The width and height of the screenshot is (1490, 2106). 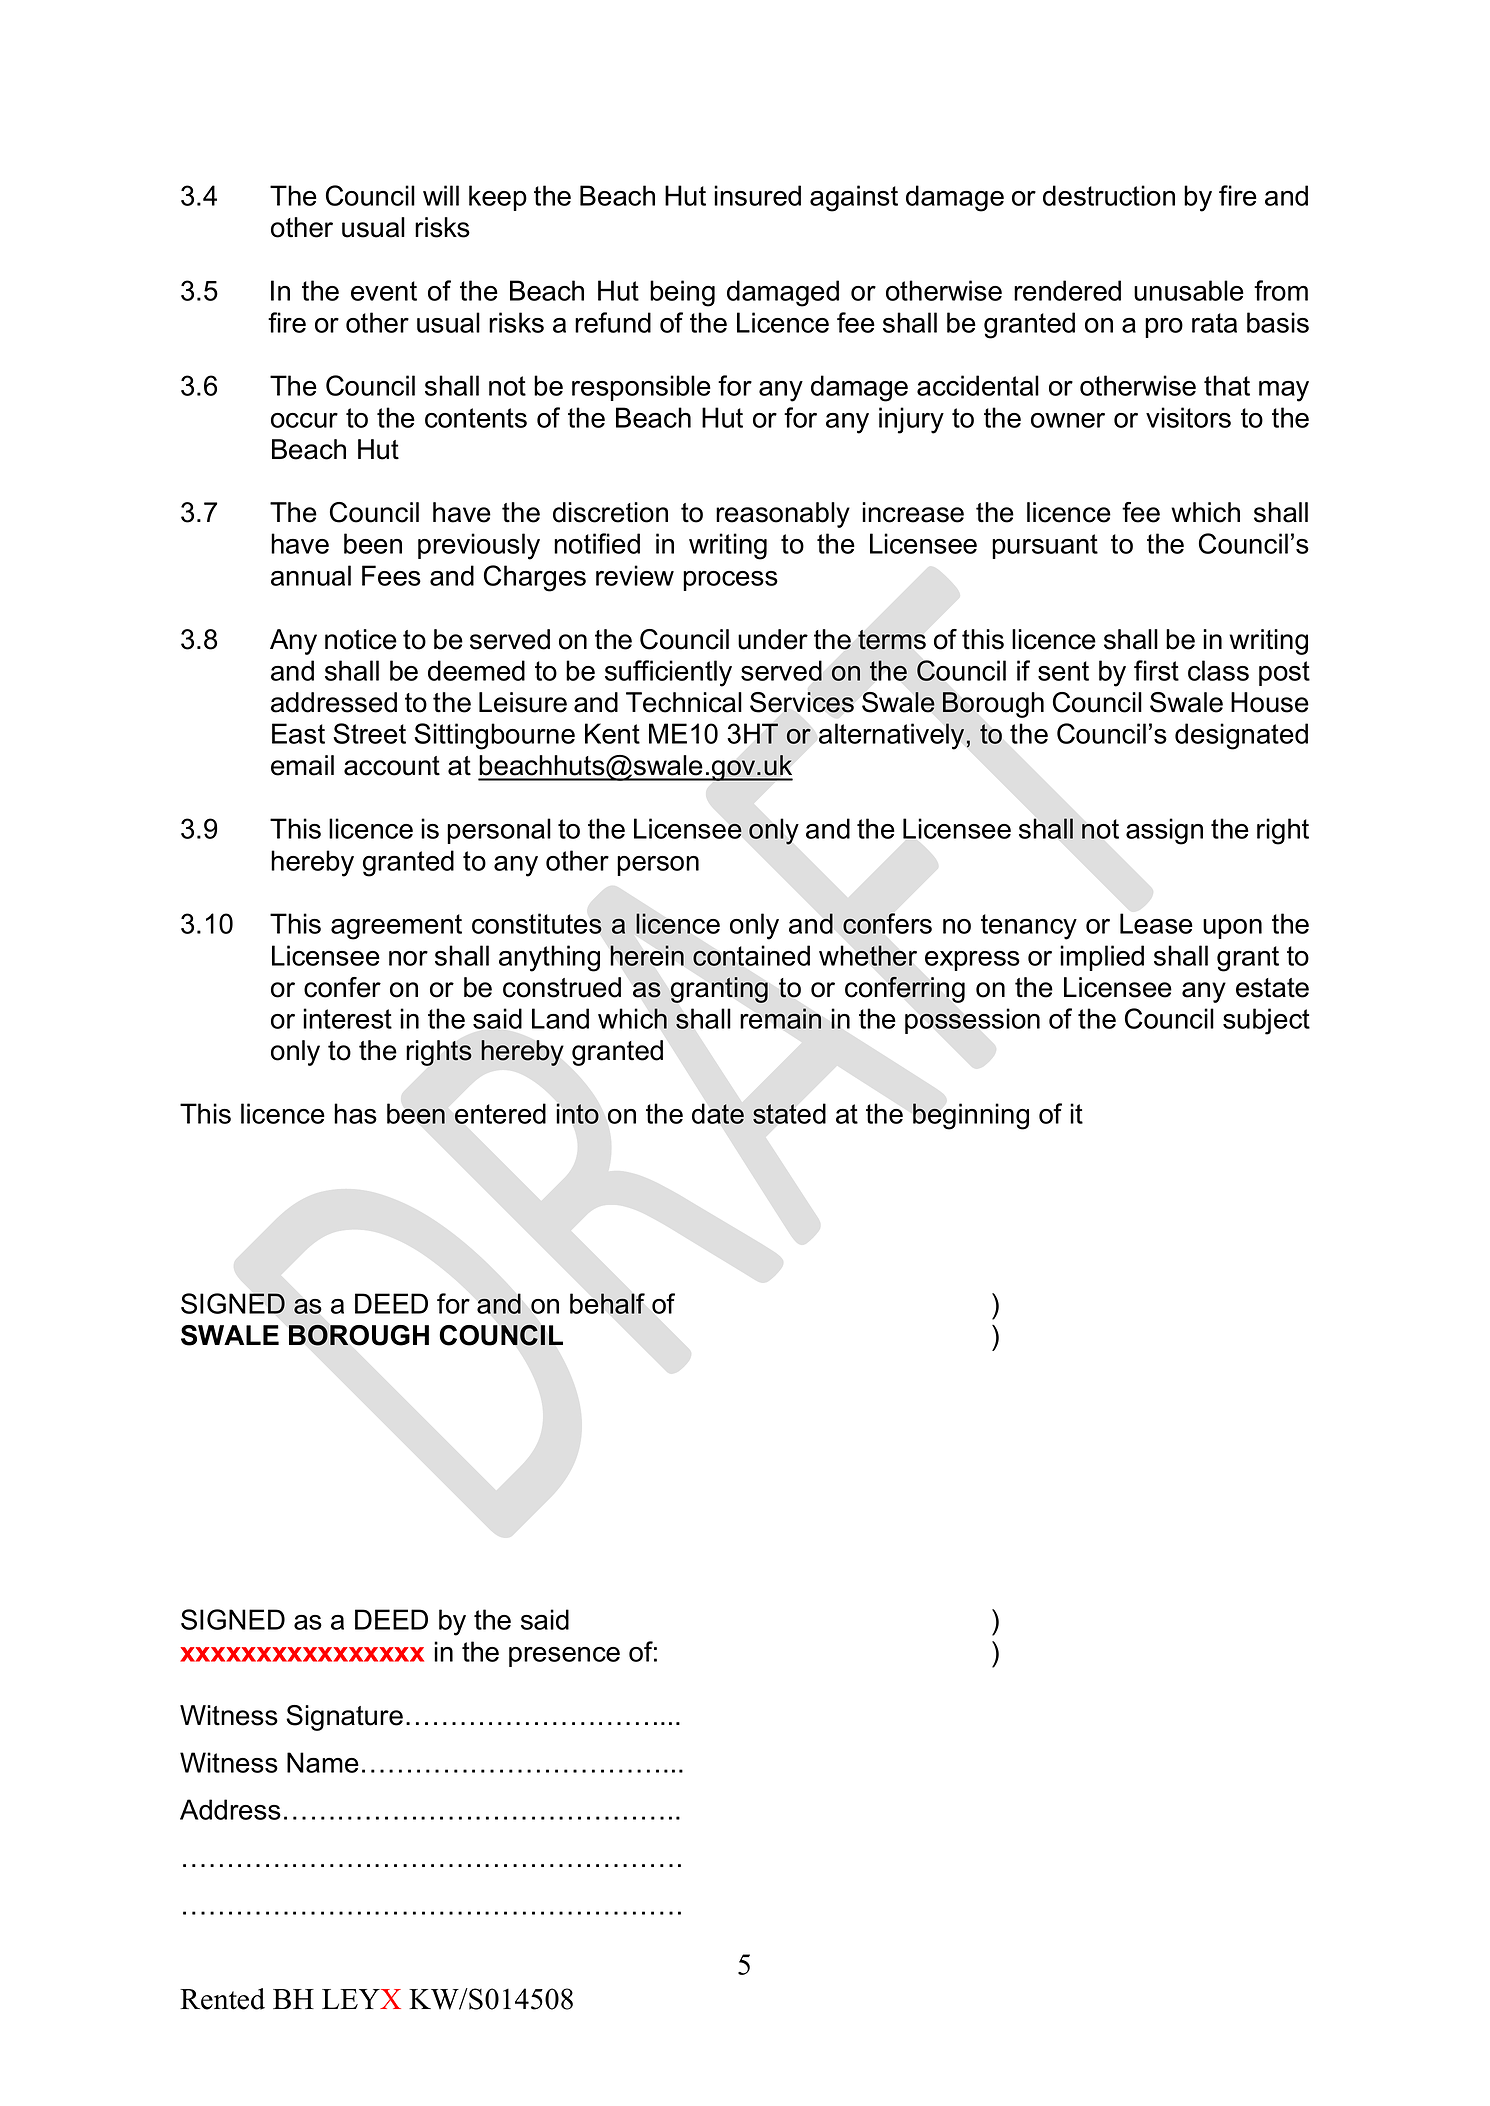 I want to click on first, so click(x=1156, y=670).
